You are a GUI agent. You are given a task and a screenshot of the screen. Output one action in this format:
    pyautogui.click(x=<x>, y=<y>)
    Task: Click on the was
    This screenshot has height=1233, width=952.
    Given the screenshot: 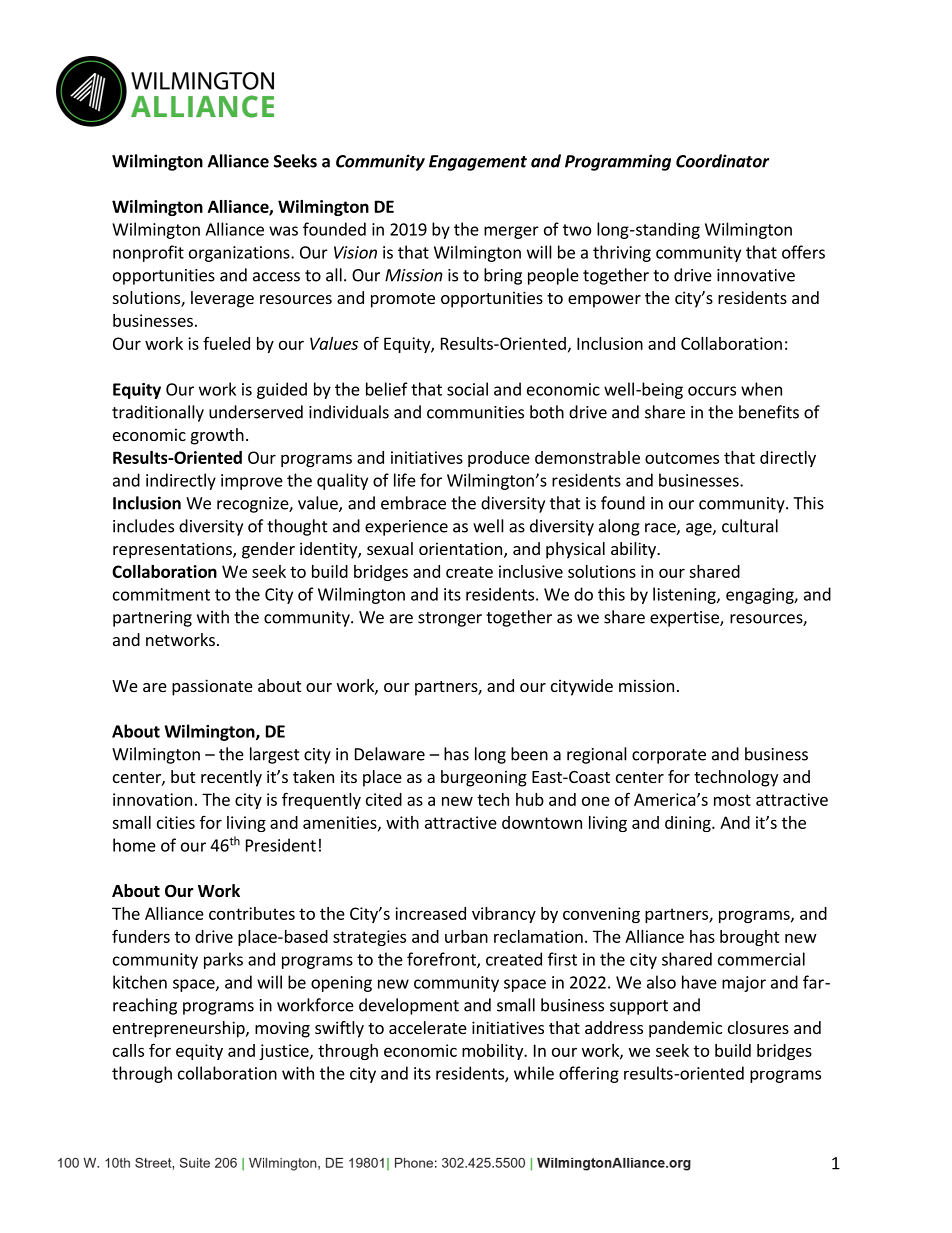 What is the action you would take?
    pyautogui.click(x=283, y=231)
